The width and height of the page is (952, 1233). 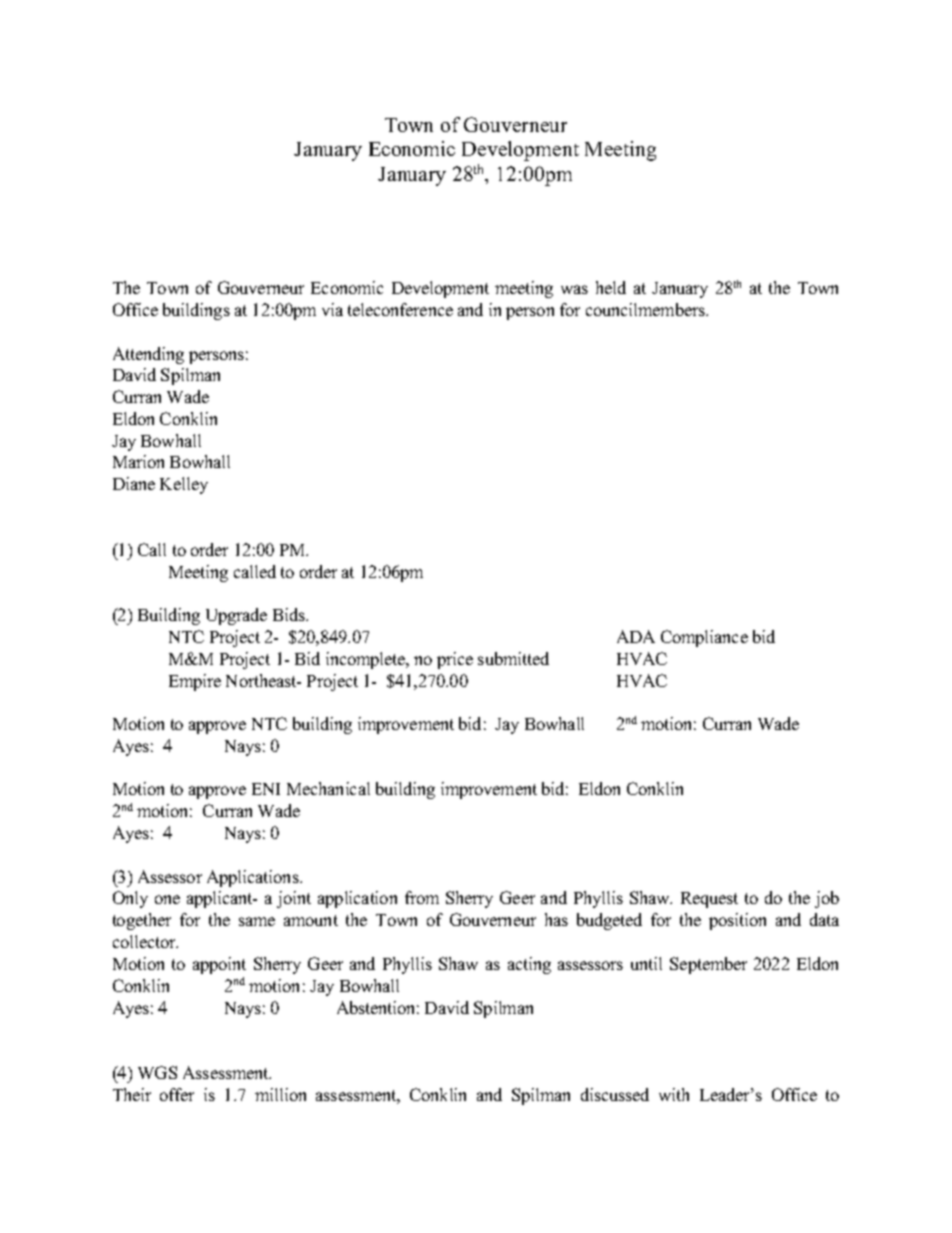 I want to click on offer, so click(x=177, y=1094).
